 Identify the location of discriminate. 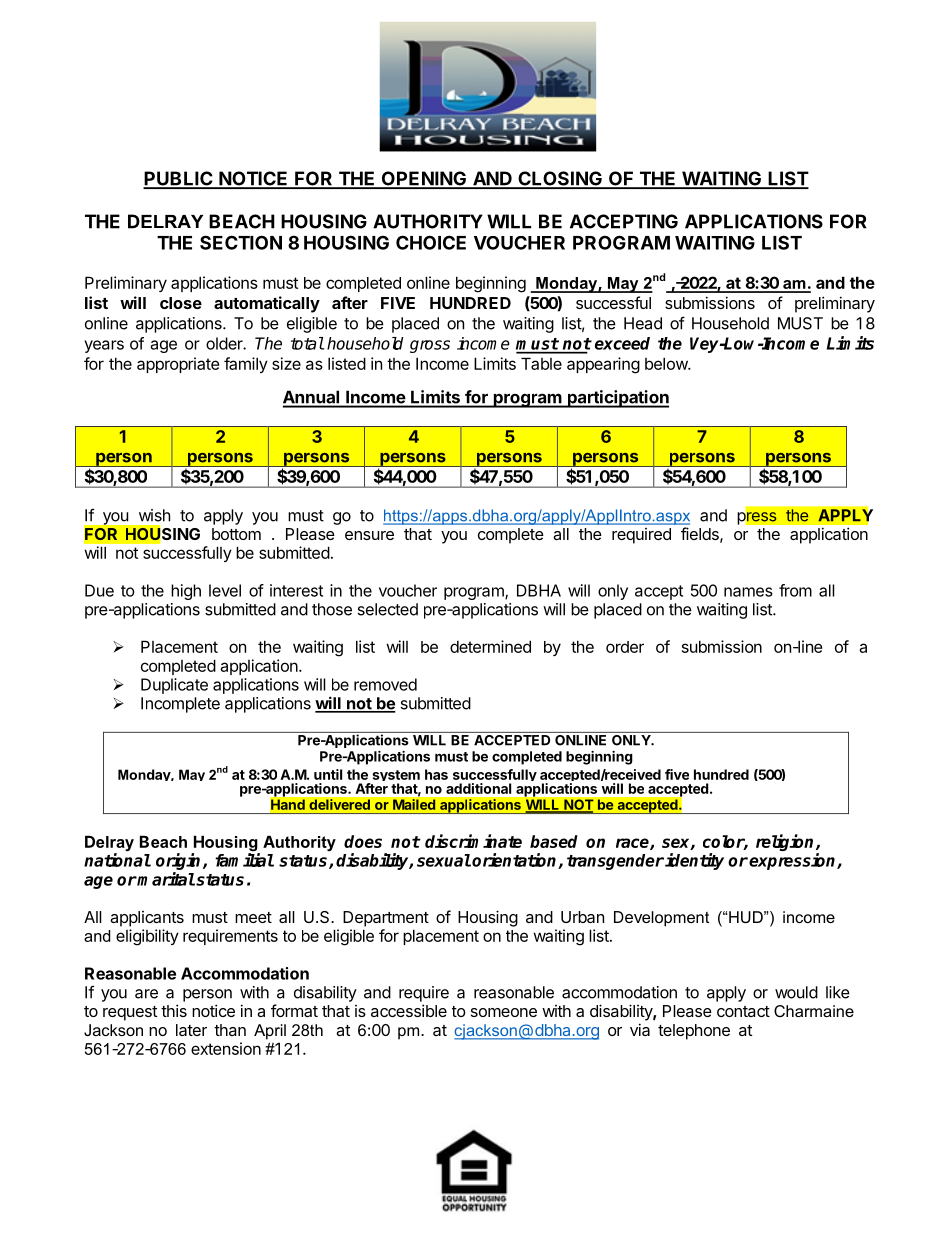
(473, 841).
